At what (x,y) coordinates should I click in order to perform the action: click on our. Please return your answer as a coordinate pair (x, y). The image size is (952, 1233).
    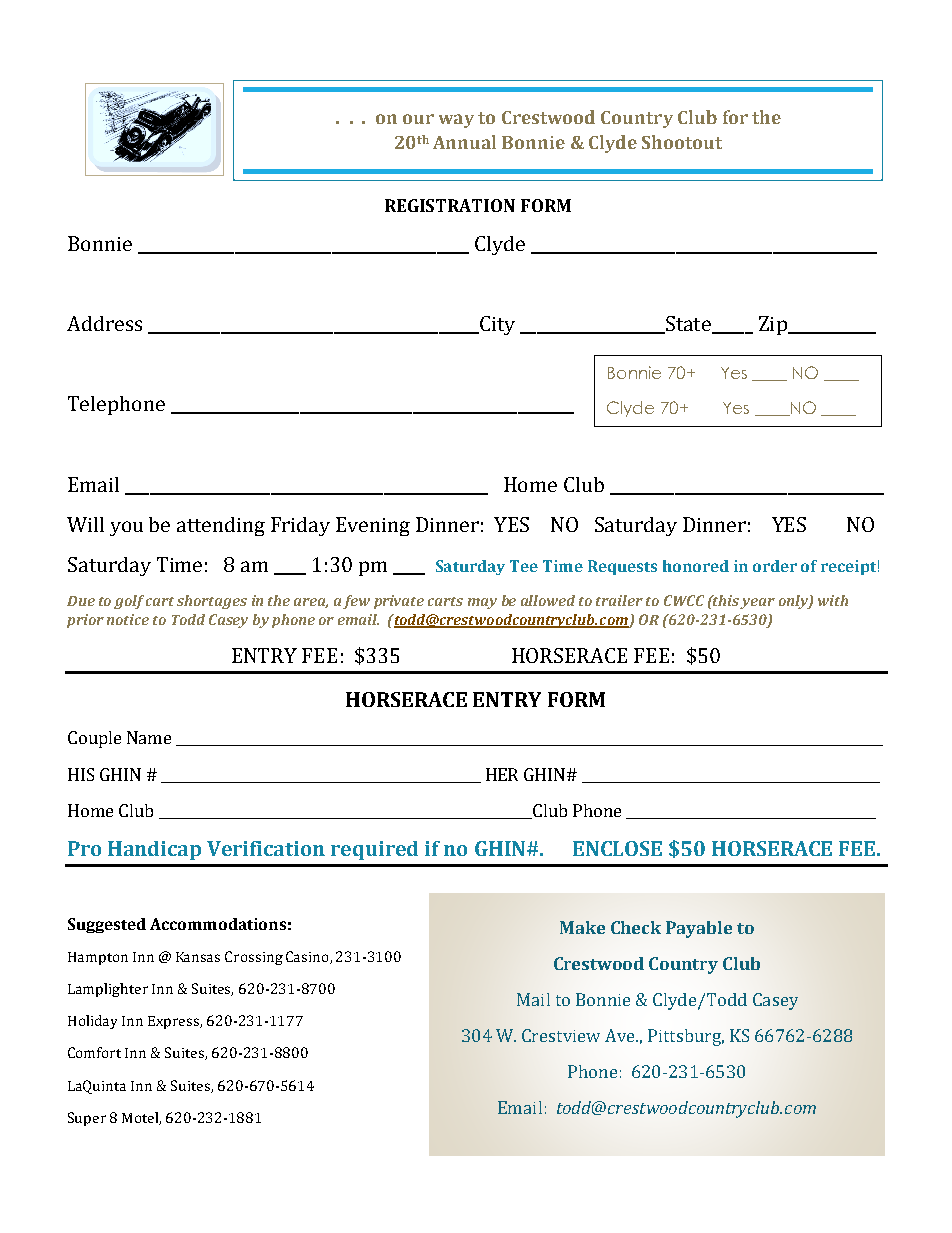
    Looking at the image, I should click on (418, 119).
